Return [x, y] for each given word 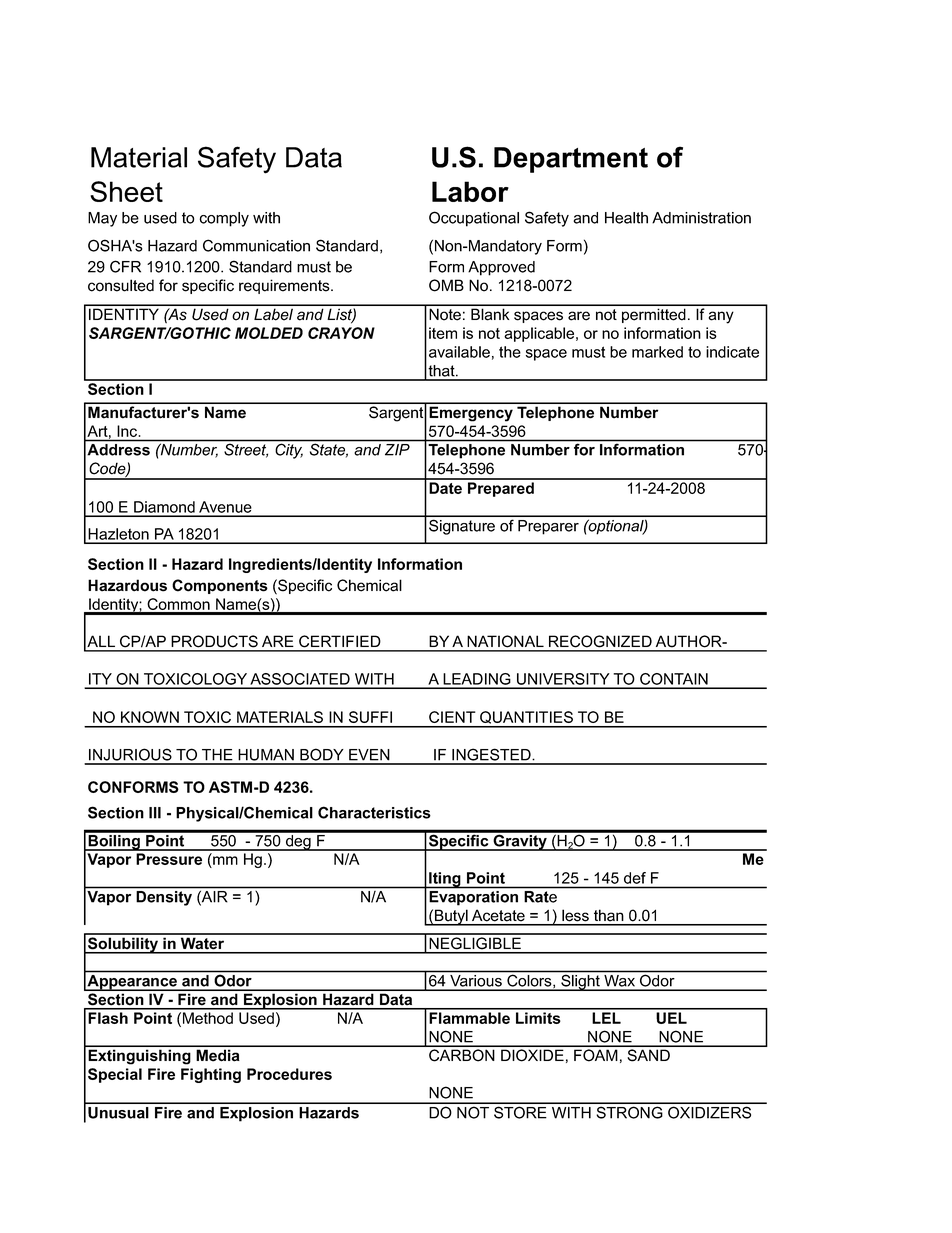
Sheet [126, 191]
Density [164, 898]
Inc [129, 431]
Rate [541, 897]
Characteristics [374, 812]
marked [657, 352]
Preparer [548, 527]
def [635, 878]
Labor [470, 191]
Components [220, 586]
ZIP [397, 449]
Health [626, 218]
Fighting [211, 1075]
